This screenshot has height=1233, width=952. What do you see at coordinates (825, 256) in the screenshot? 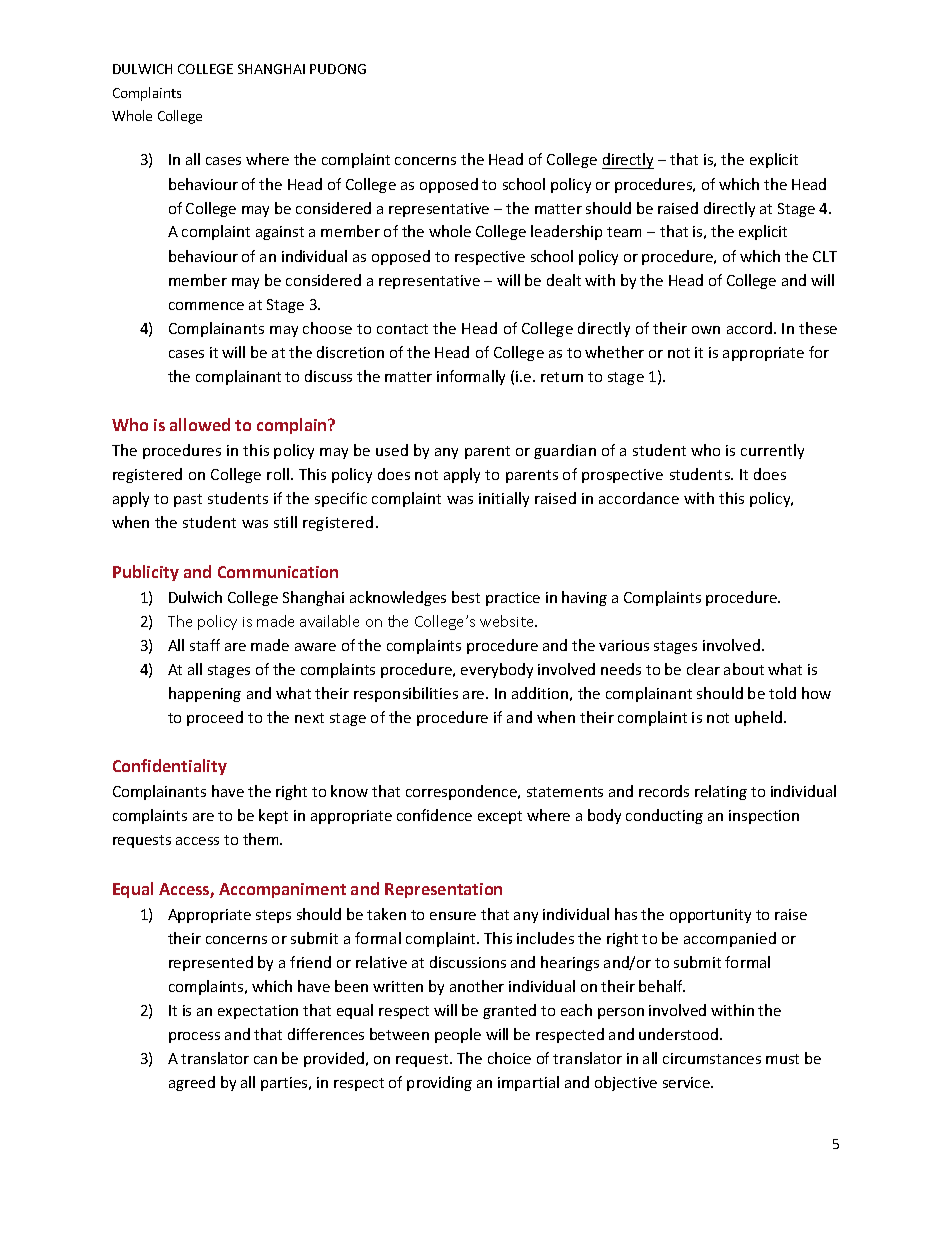
I see `CLT` at bounding box center [825, 256].
